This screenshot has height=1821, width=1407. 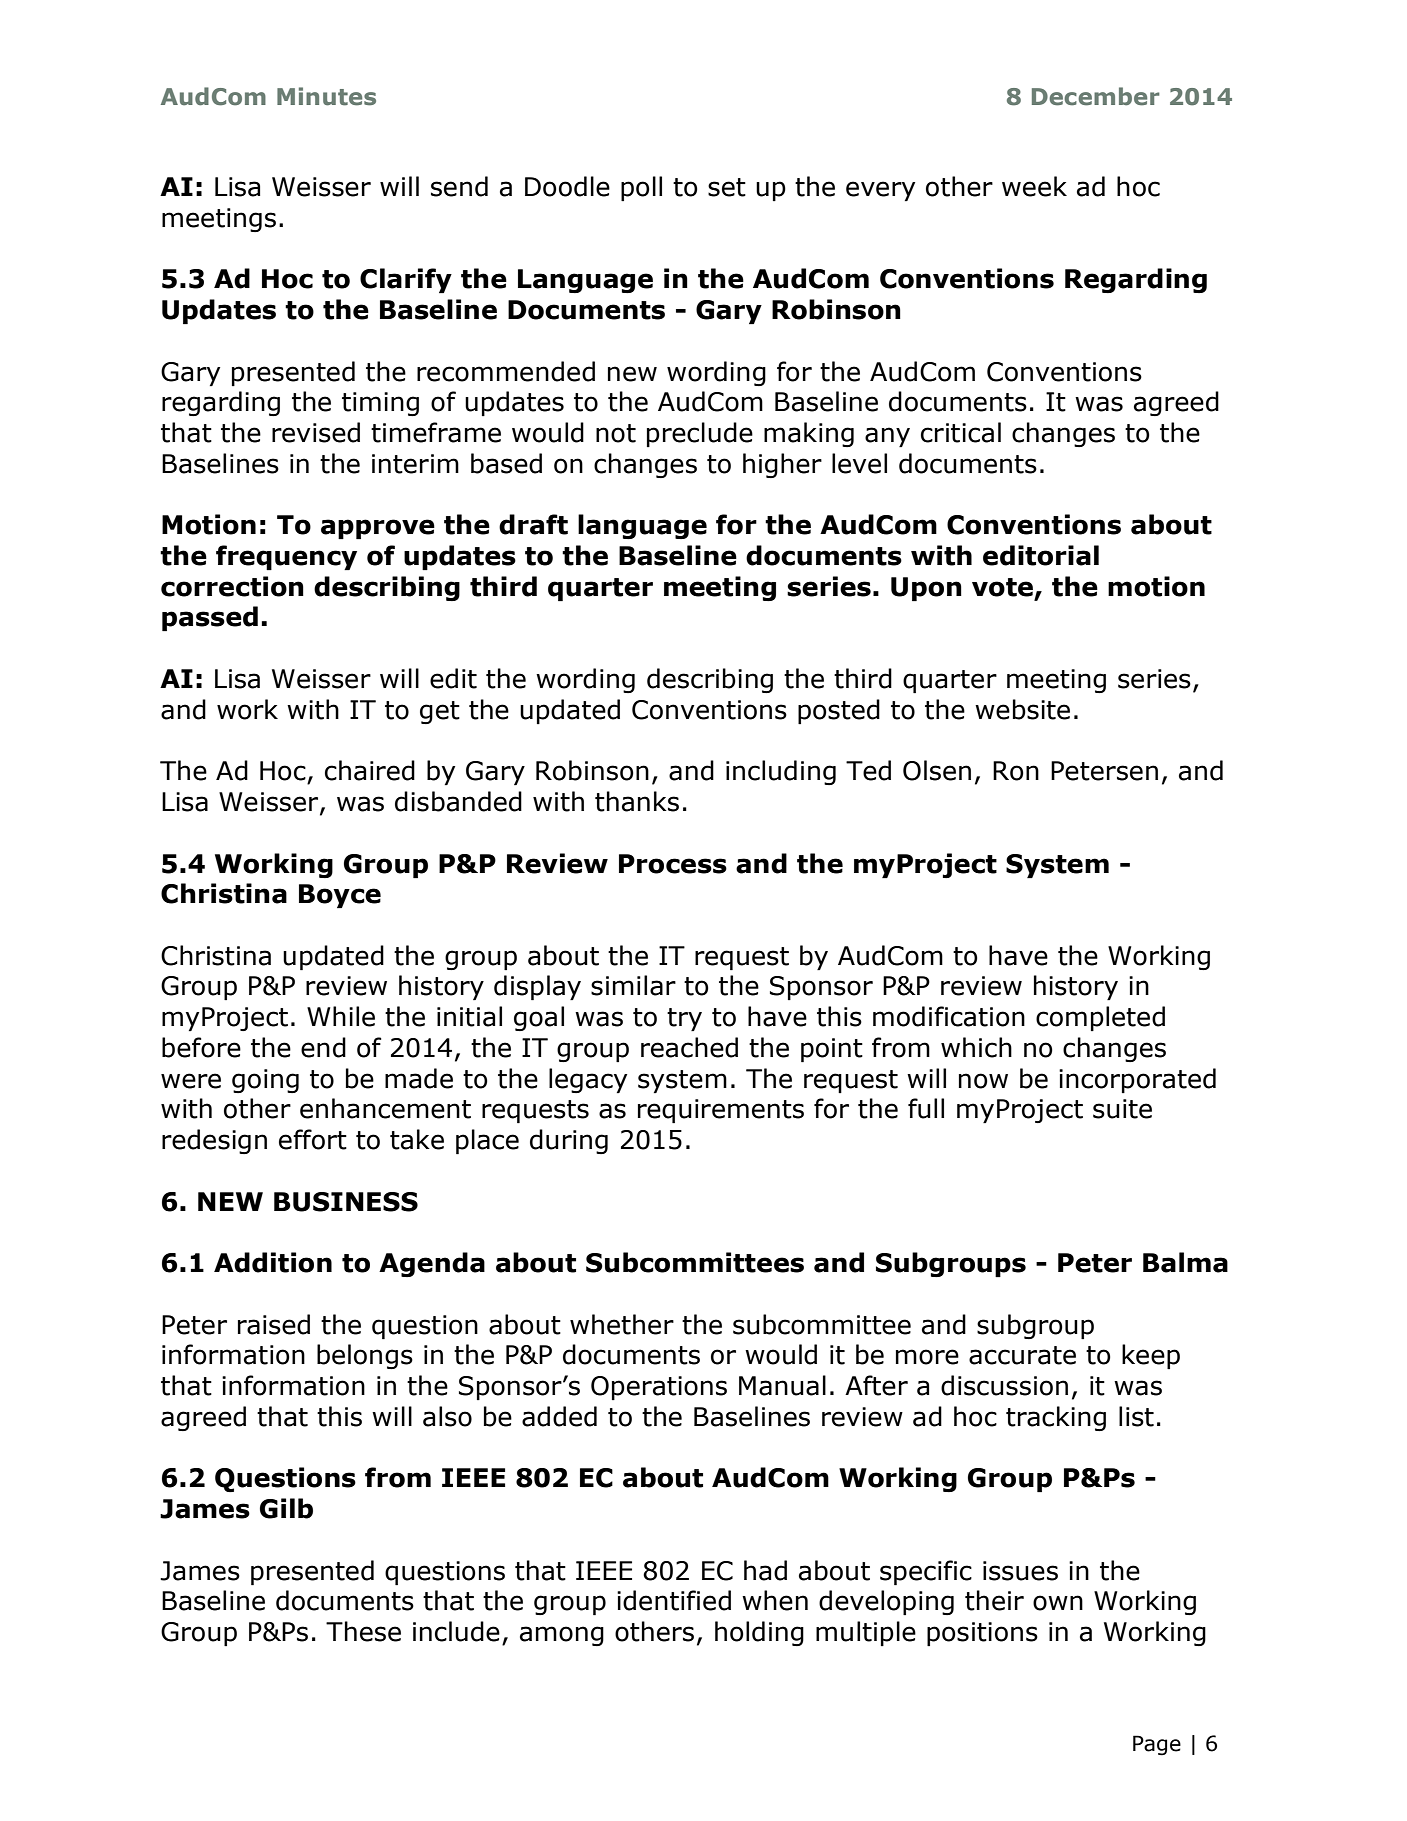 What do you see at coordinates (326, 96) in the screenshot?
I see `Minutes` at bounding box center [326, 96].
